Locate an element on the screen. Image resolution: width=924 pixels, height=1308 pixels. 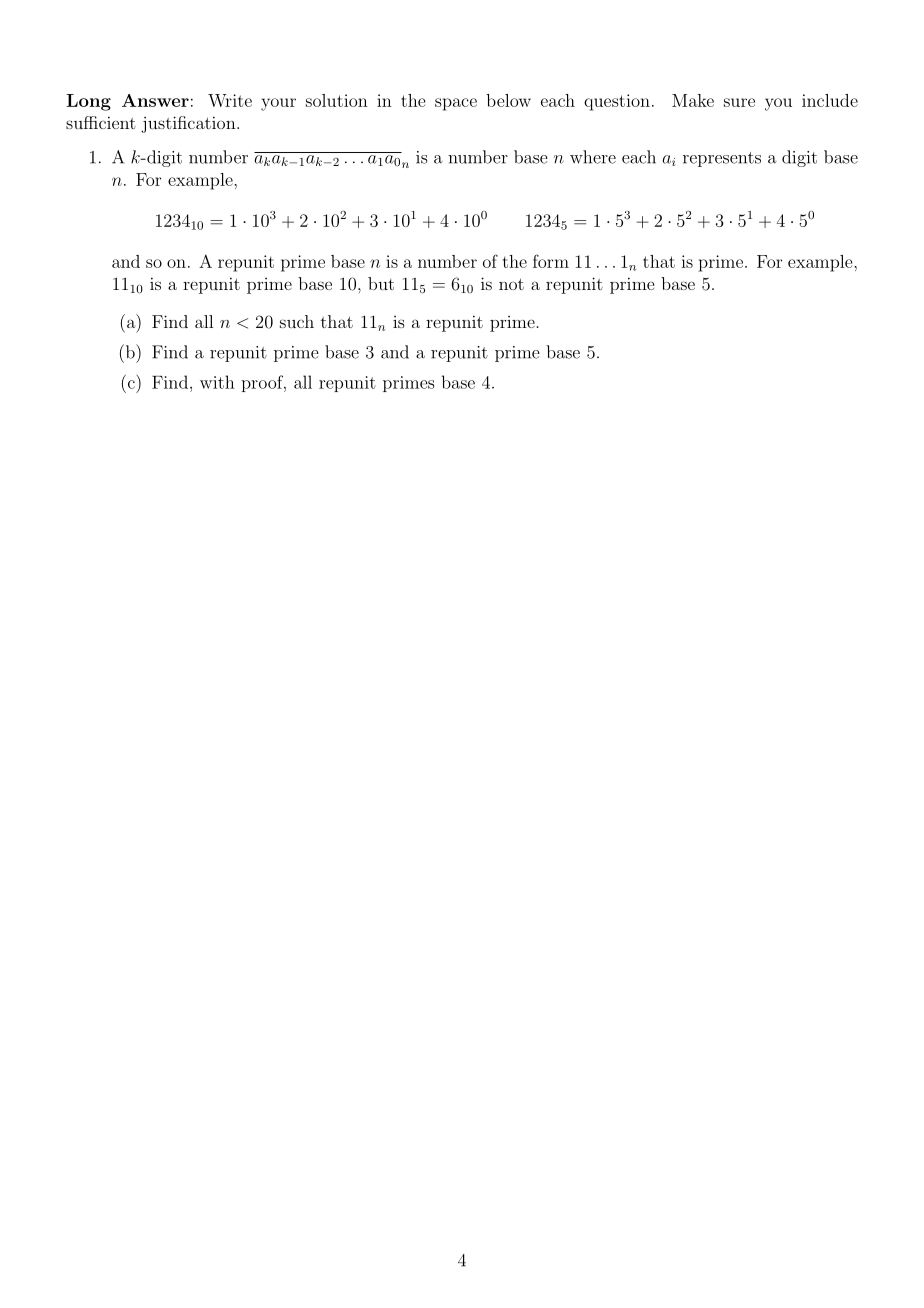
not is located at coordinates (511, 284).
